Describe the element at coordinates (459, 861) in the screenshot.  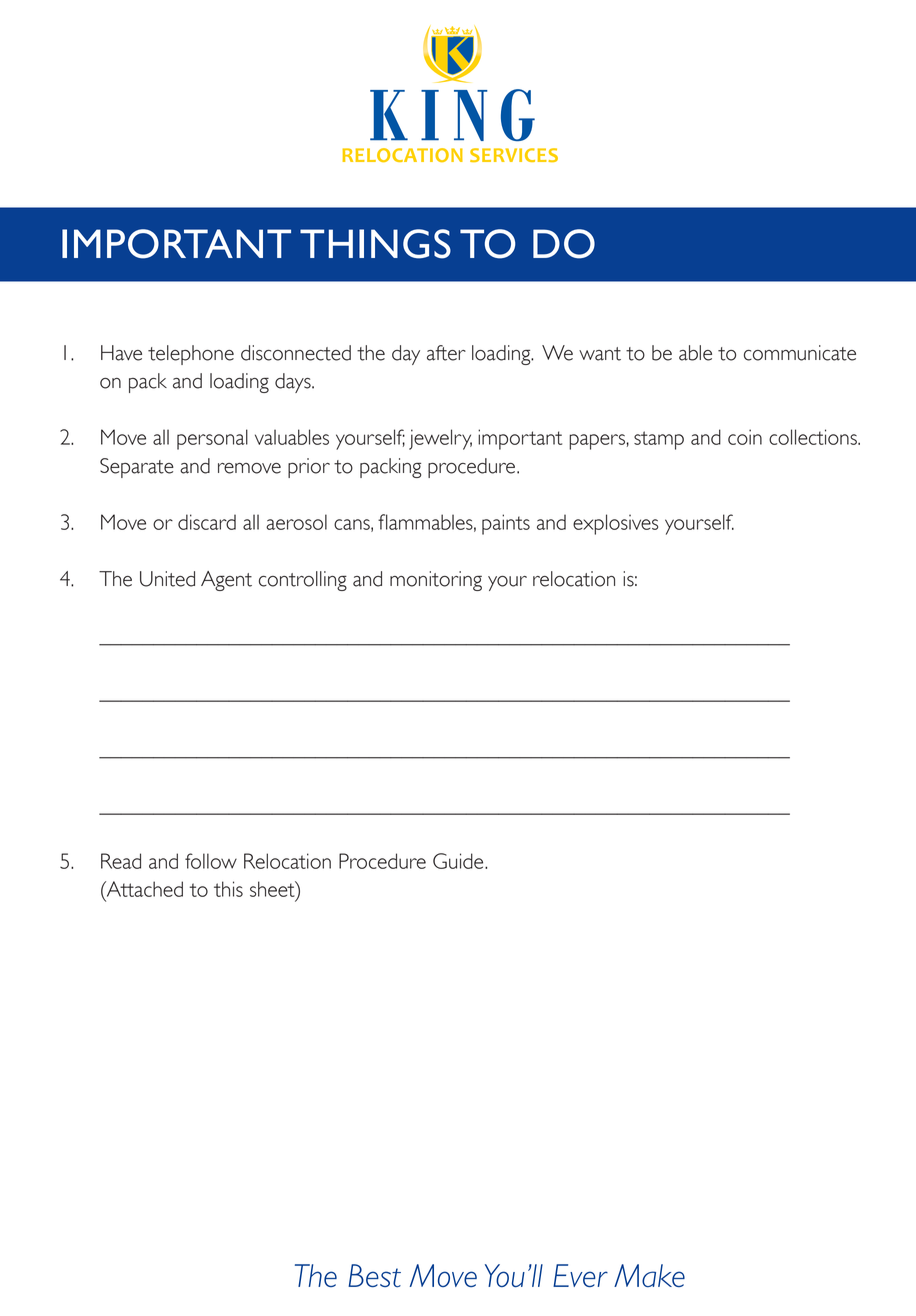
I see `Guide` at that location.
